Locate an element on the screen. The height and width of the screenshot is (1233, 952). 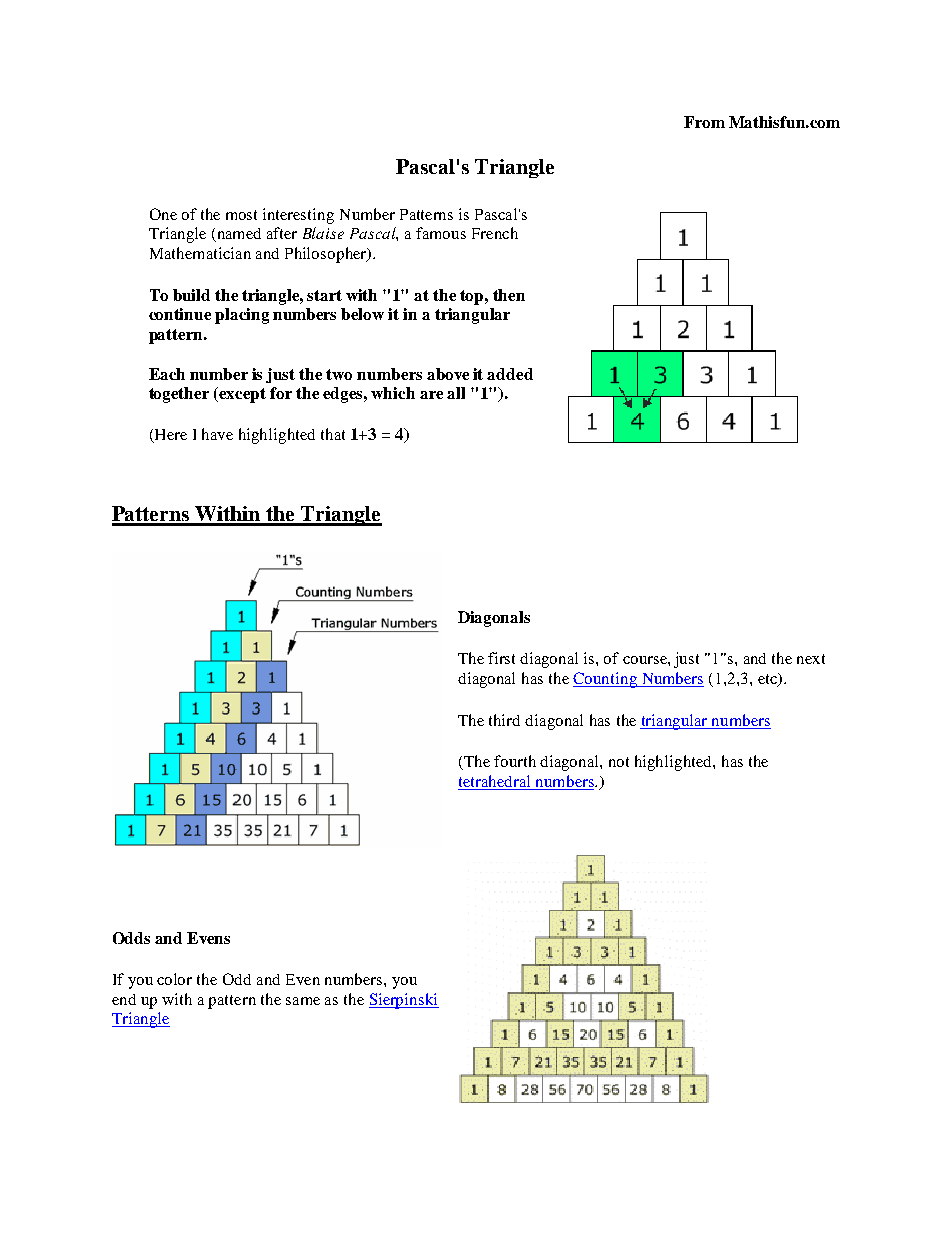
all is located at coordinates (456, 393).
